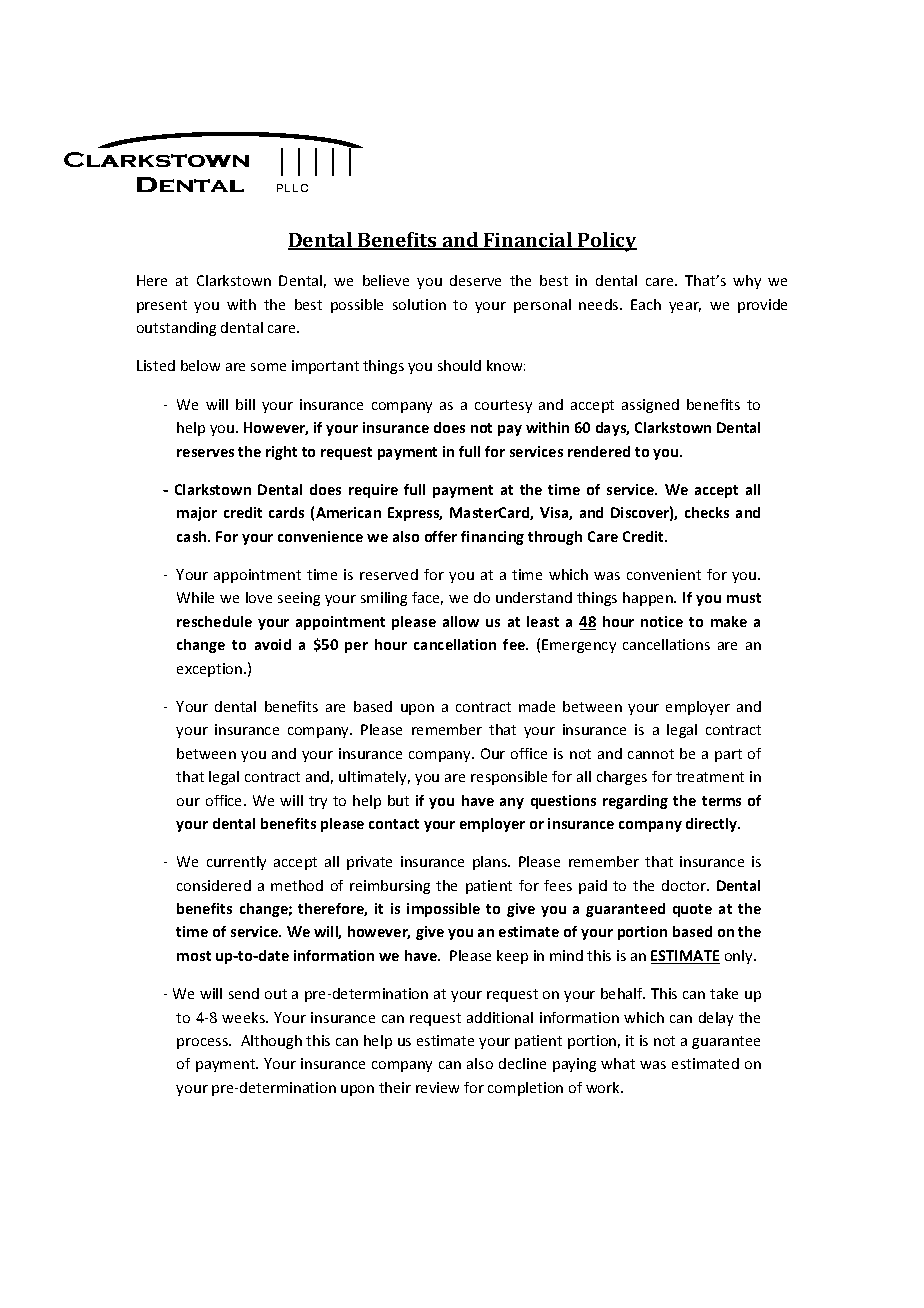  I want to click on review, so click(437, 1087).
